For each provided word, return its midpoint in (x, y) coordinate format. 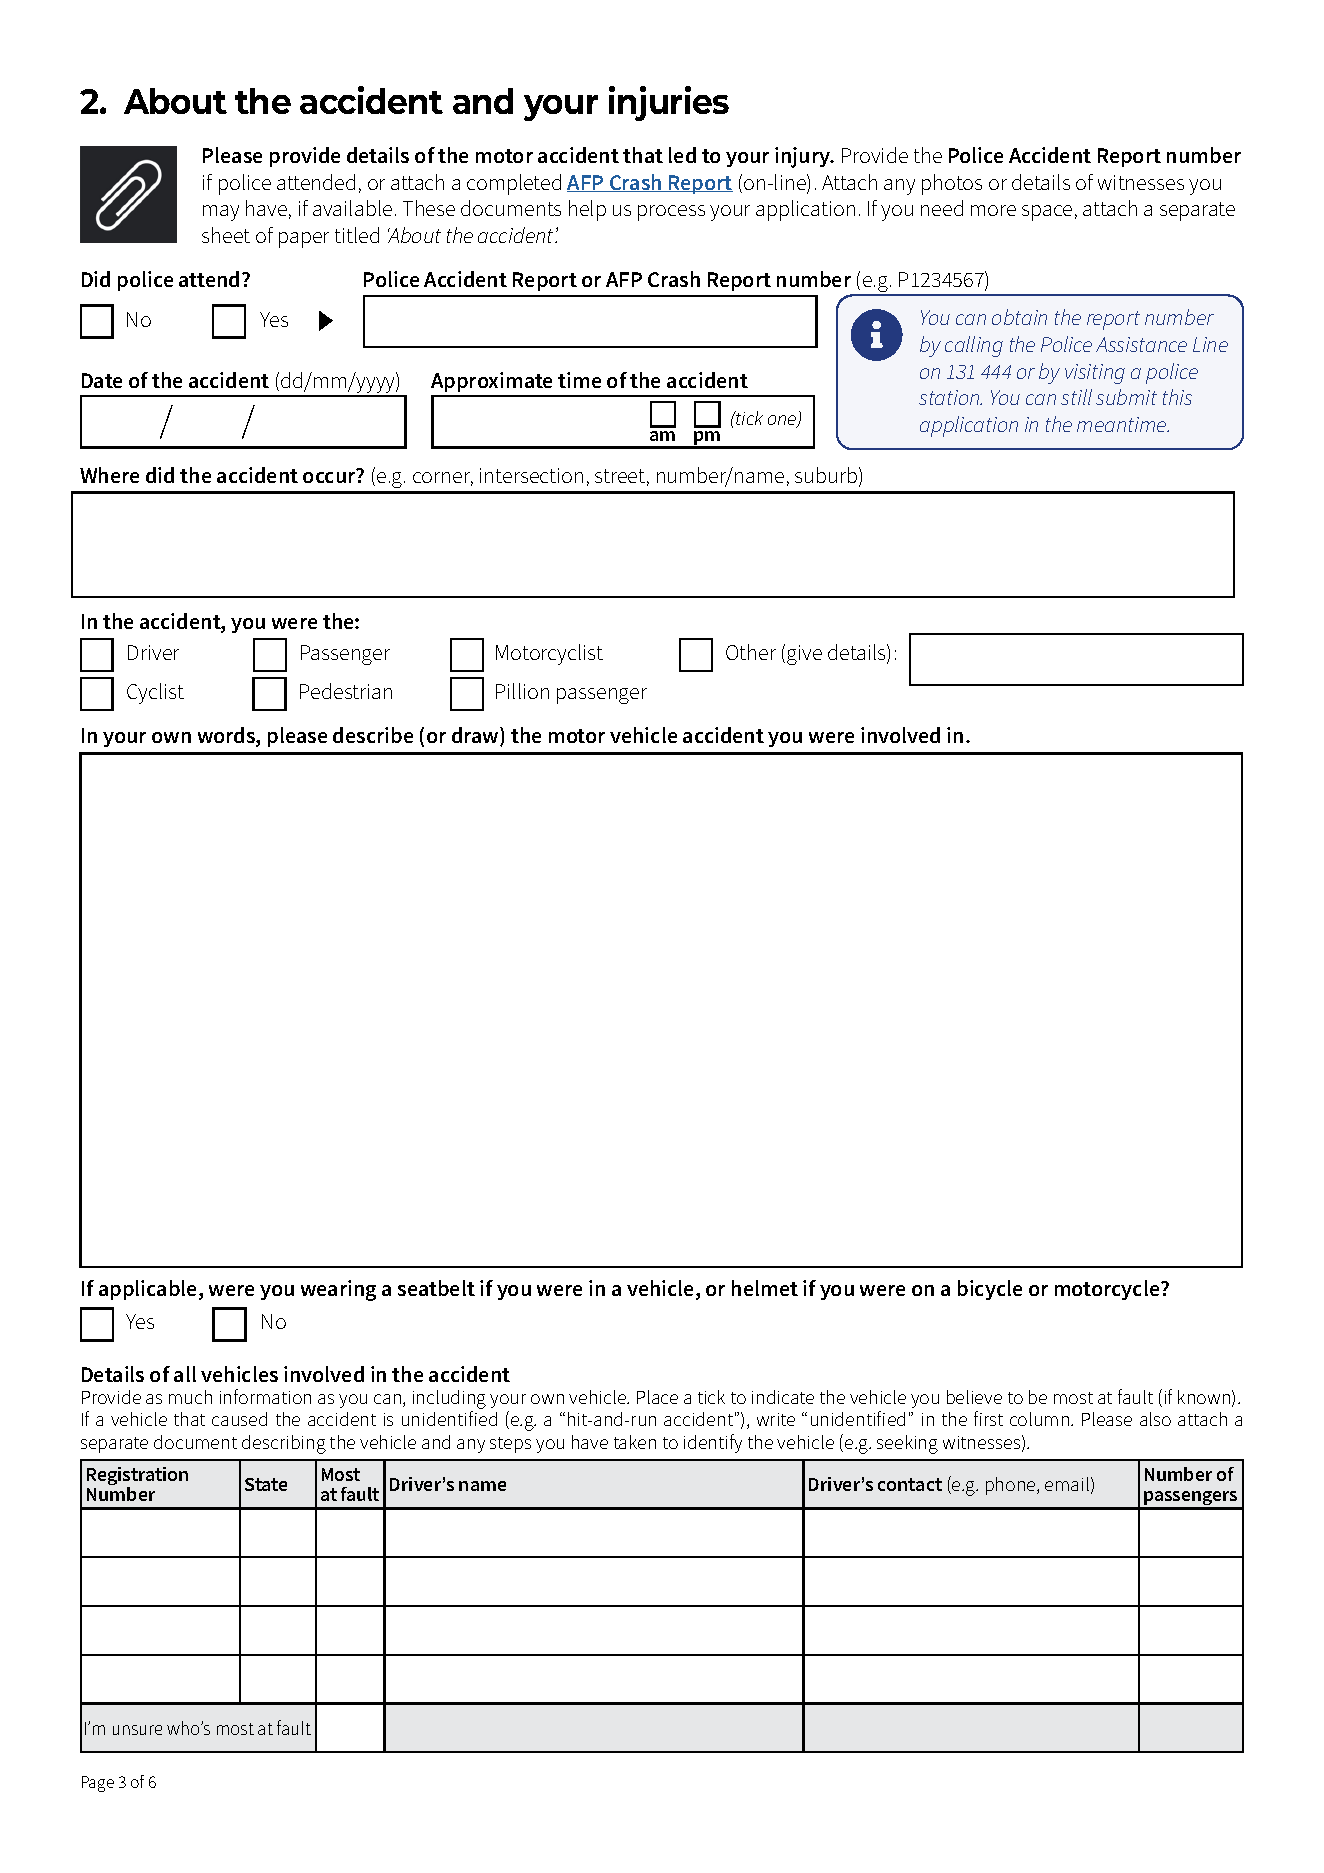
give (804, 655)
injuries (669, 103)
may (221, 213)
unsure (137, 1730)
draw (476, 736)
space (1047, 213)
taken (635, 1442)
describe (373, 735)
